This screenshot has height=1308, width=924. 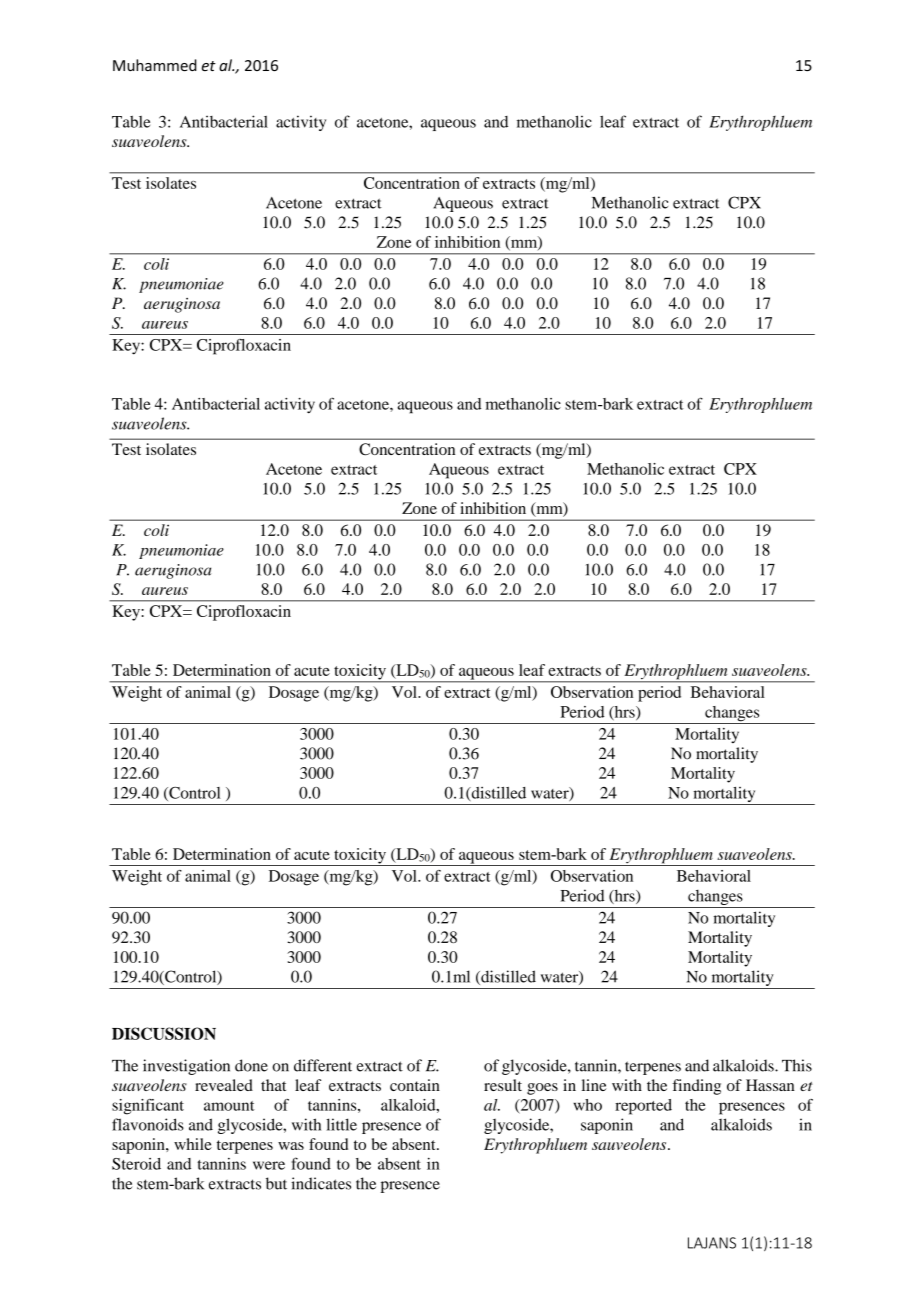 What do you see at coordinates (186, 1067) in the screenshot?
I see `investigation` at bounding box center [186, 1067].
